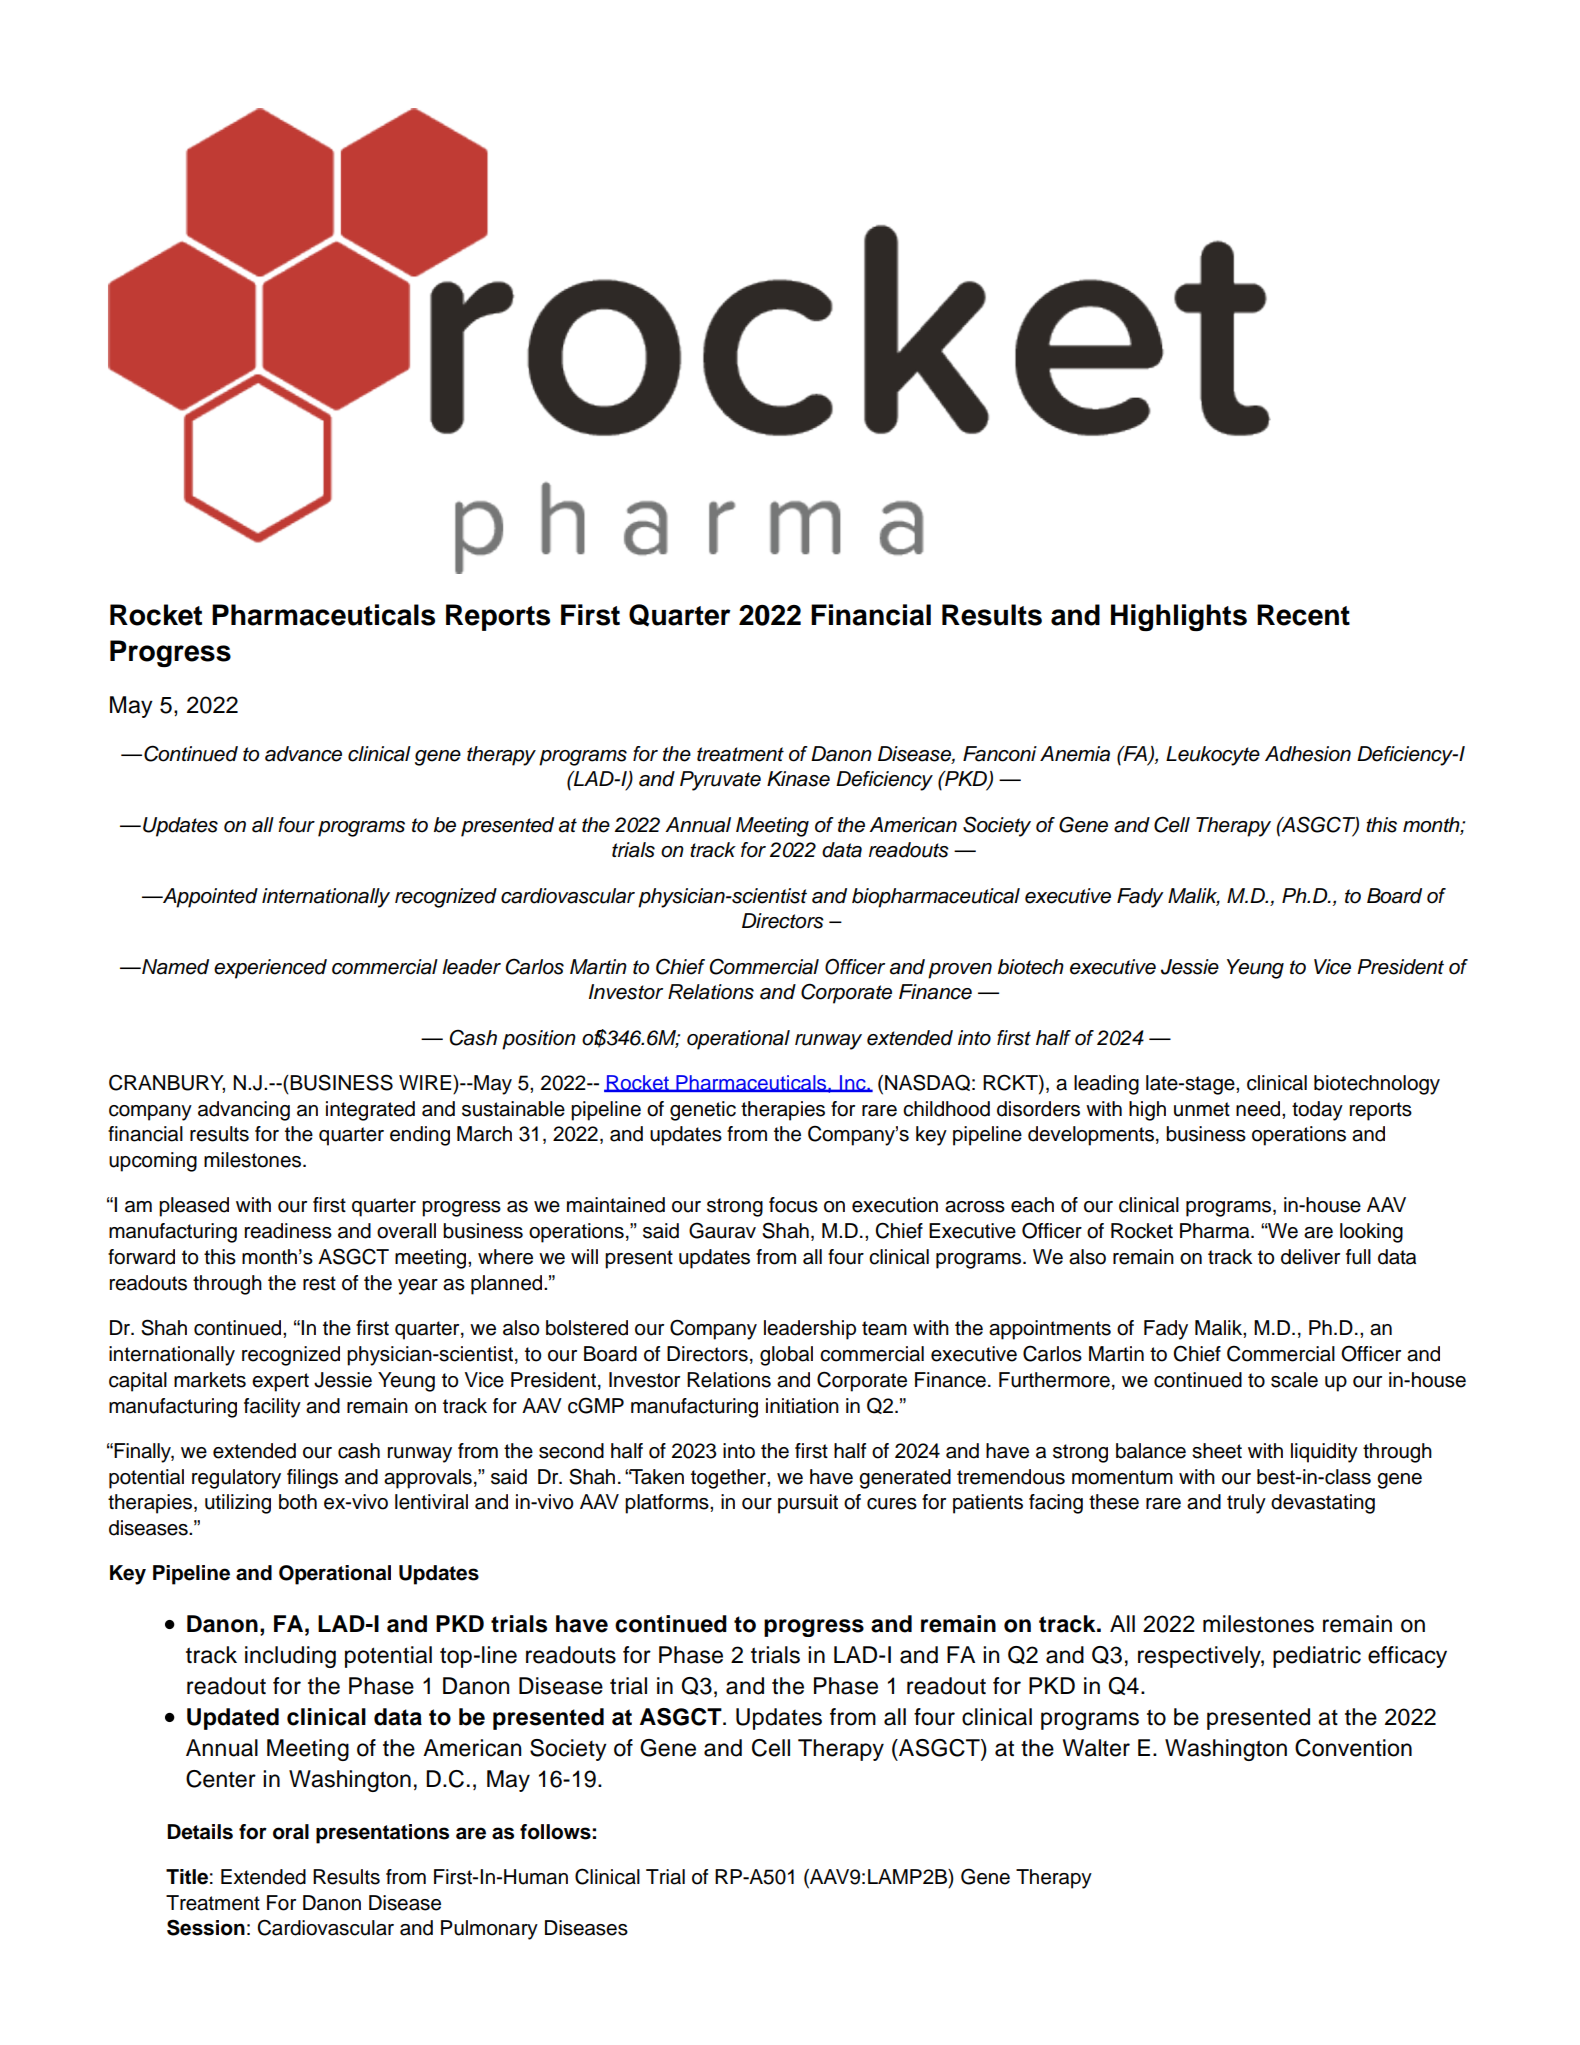 This screenshot has width=1580, height=2045. Describe the element at coordinates (489, 1930) in the screenshot. I see `Pulmonary` at that location.
